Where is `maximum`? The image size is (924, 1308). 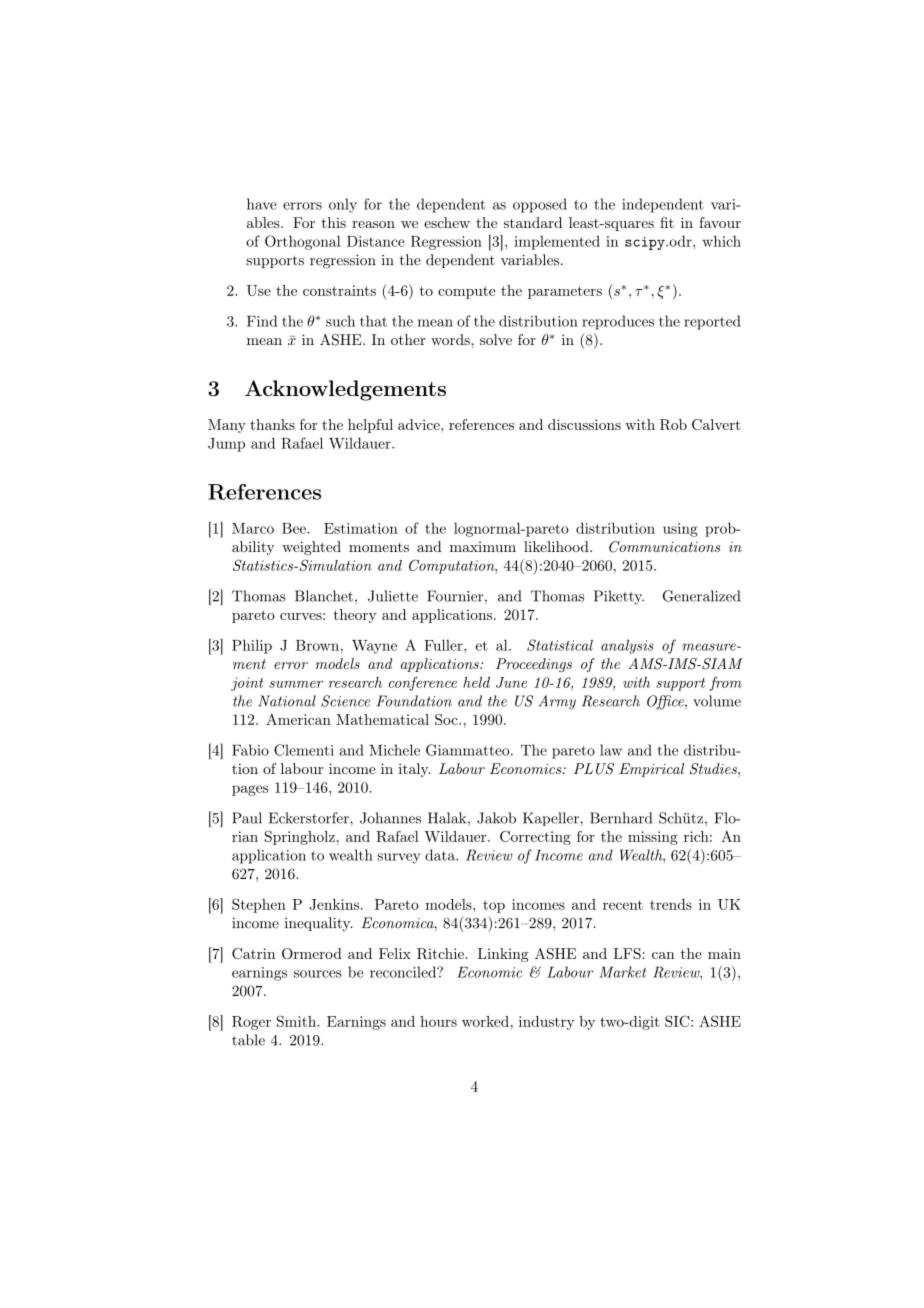 maximum is located at coordinates (483, 547).
